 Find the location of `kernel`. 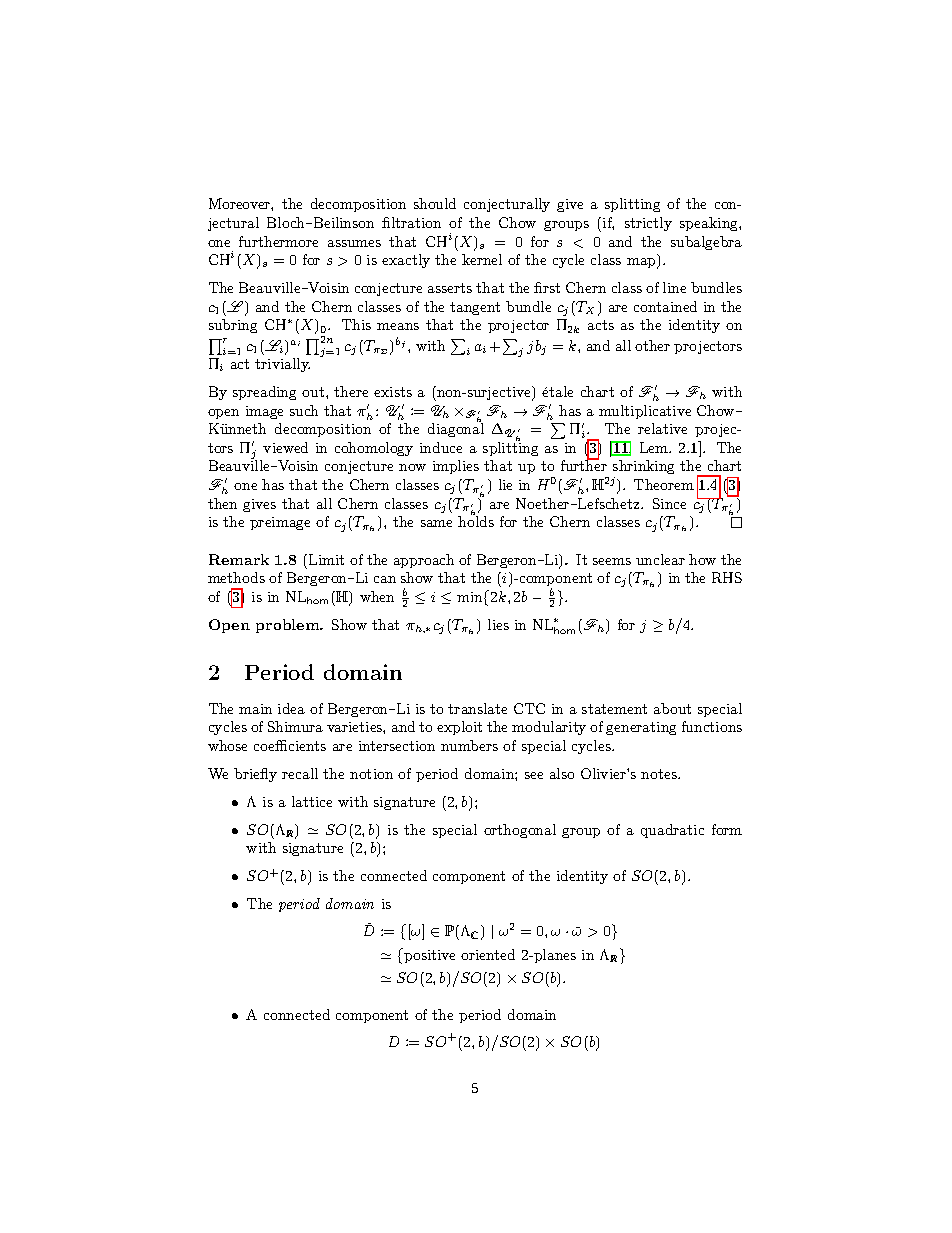

kernel is located at coordinates (482, 259).
